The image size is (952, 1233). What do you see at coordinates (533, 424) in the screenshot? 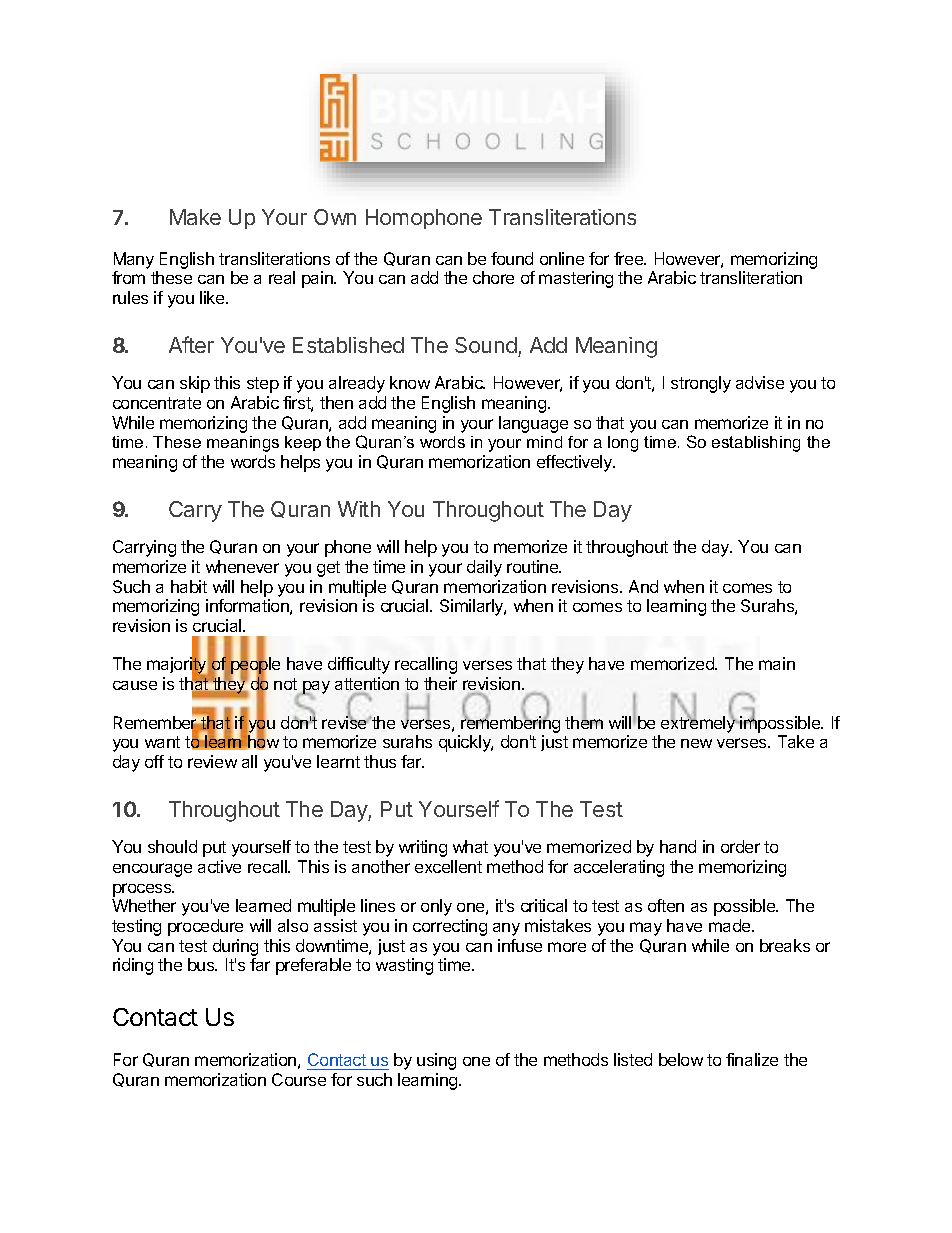
I see `language` at bounding box center [533, 424].
